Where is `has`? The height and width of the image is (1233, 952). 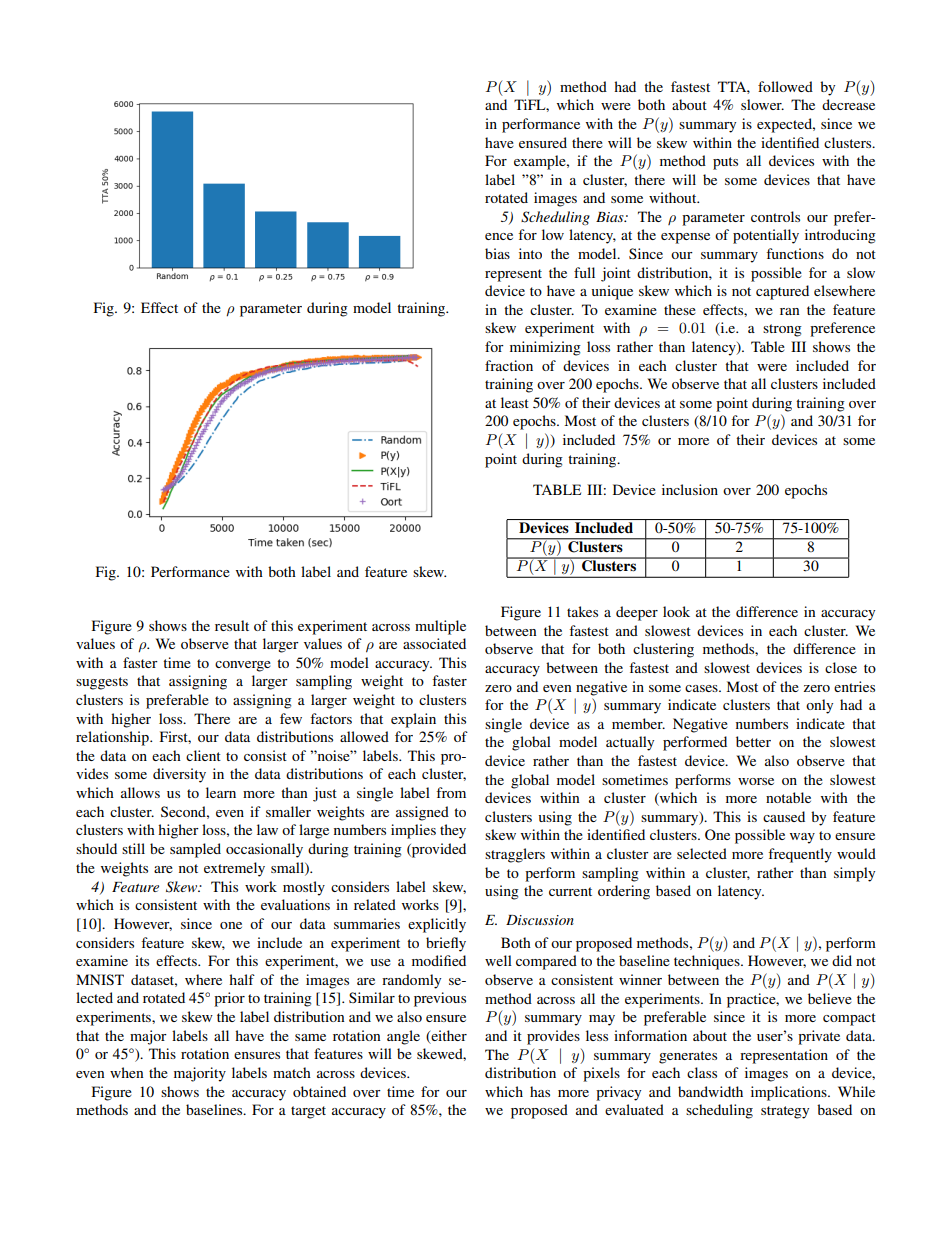 has is located at coordinates (540, 1091).
